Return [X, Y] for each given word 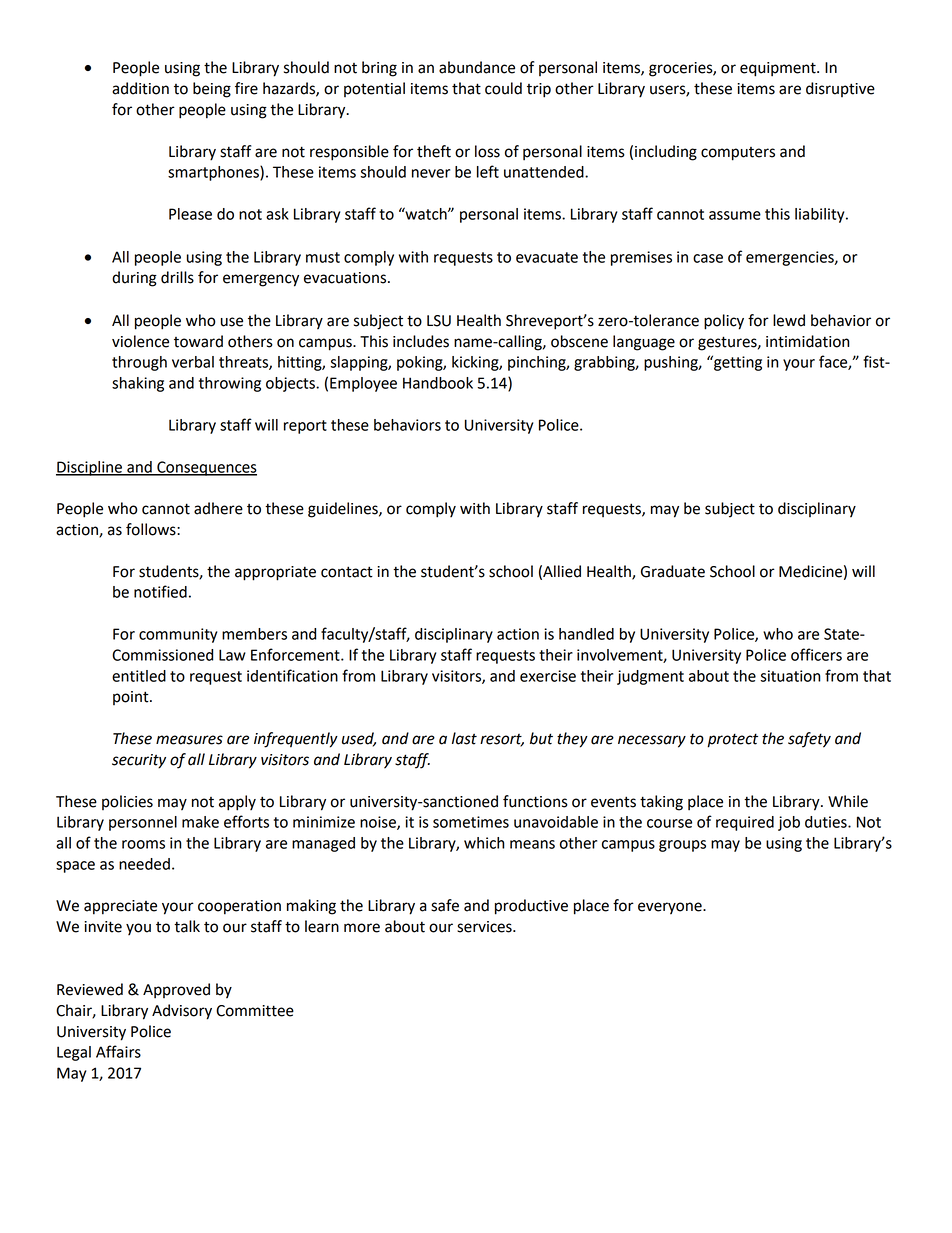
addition [140, 88]
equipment [779, 69]
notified [160, 591]
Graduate [673, 571]
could [503, 88]
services [485, 927]
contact [347, 572]
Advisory [182, 1012]
